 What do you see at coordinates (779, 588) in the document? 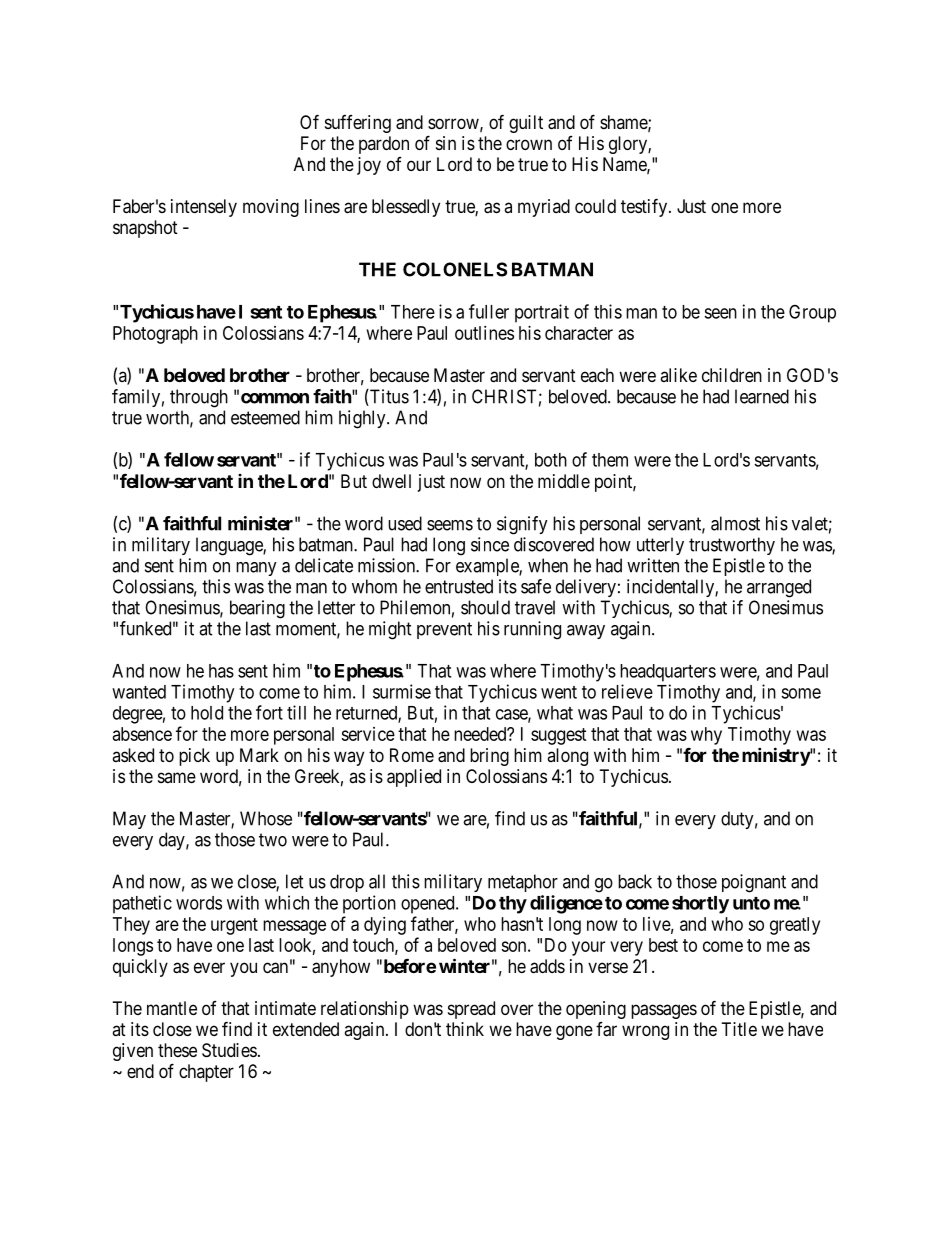
I see `arranged` at bounding box center [779, 588].
